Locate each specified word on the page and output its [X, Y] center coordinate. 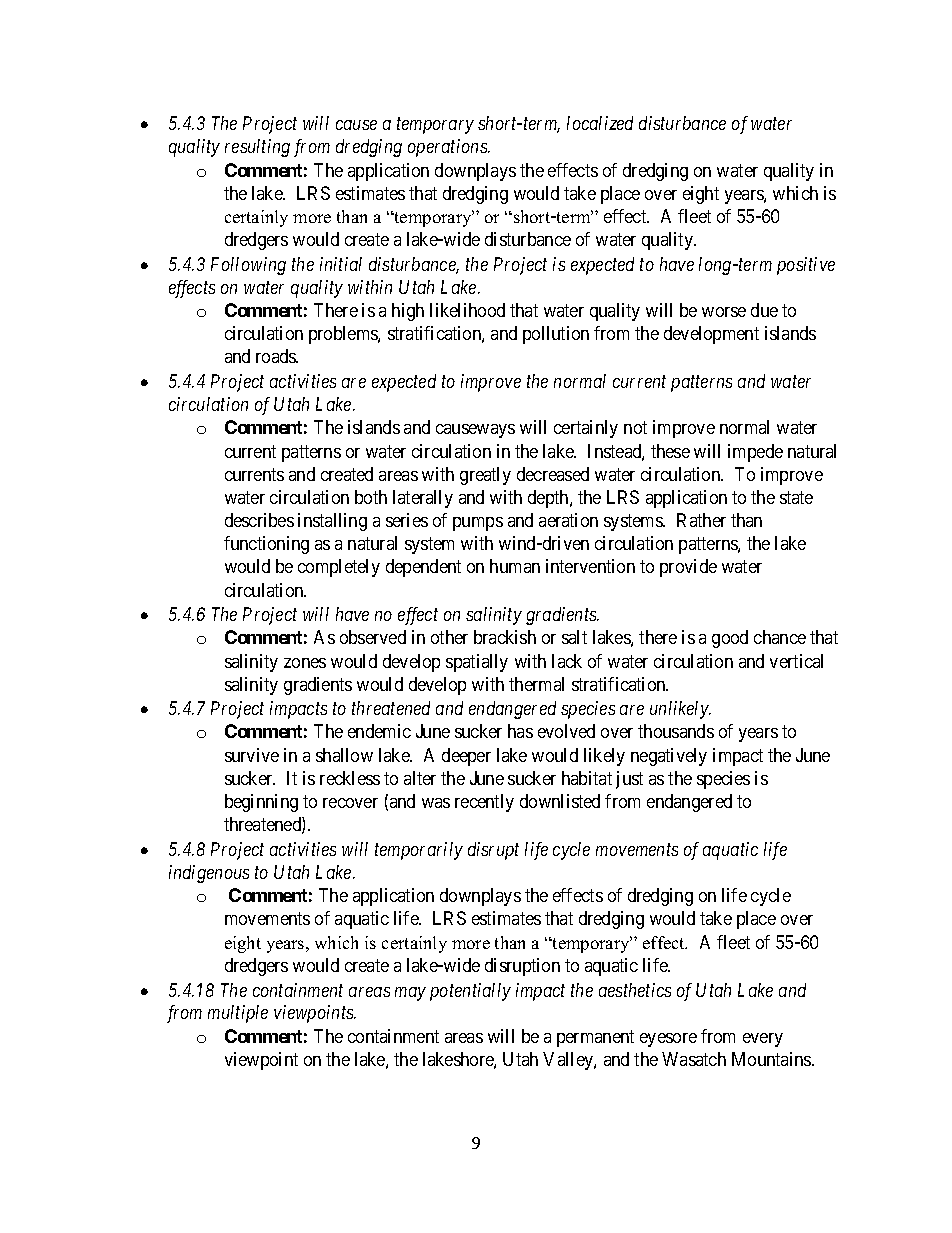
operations [448, 148]
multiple [238, 1014]
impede [755, 453]
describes [259, 520]
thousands [676, 731]
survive [252, 755]
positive [806, 266]
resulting [257, 148]
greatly [485, 476]
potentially [470, 992]
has [520, 731]
